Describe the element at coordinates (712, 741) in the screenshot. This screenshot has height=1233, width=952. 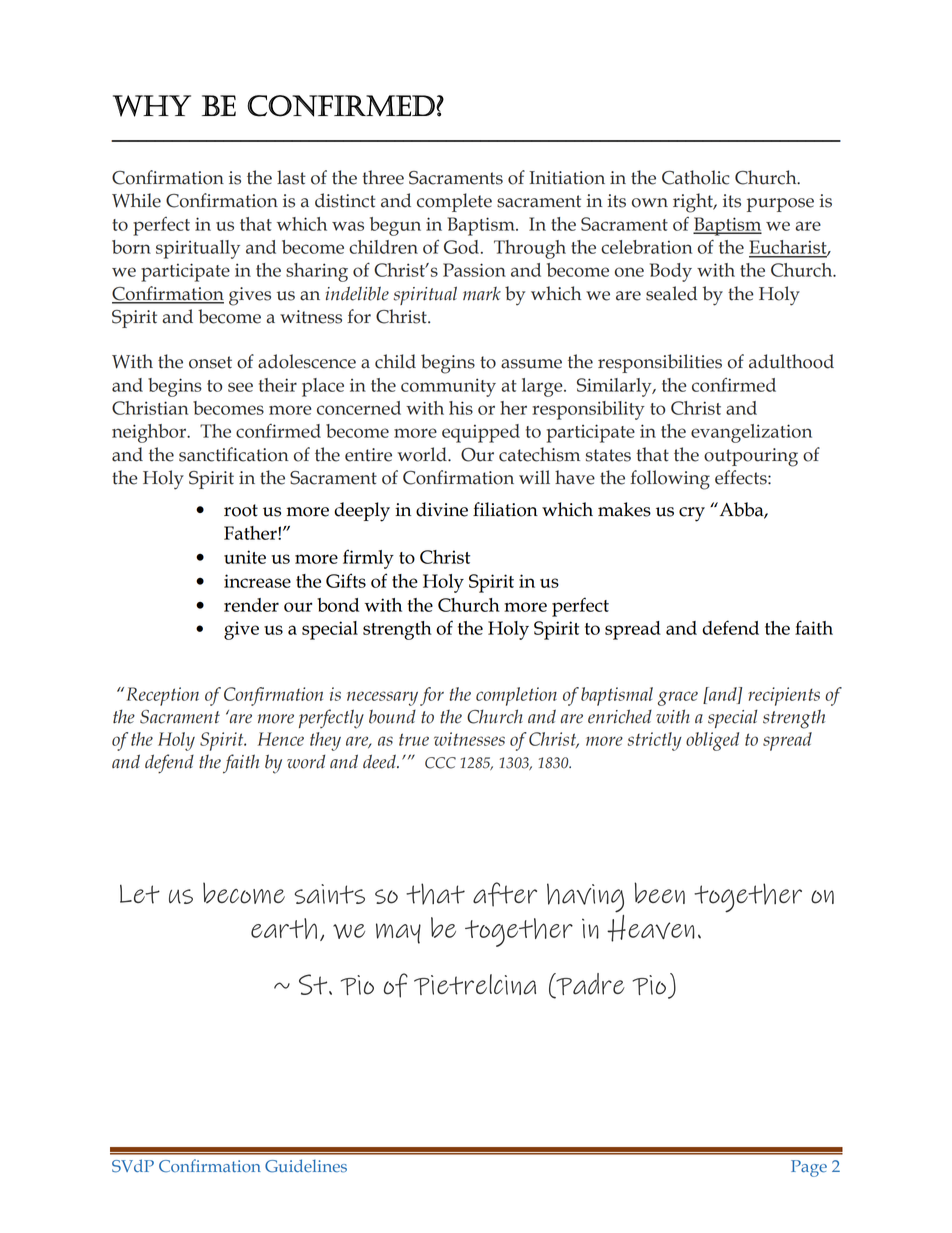
I see `obliged` at that location.
